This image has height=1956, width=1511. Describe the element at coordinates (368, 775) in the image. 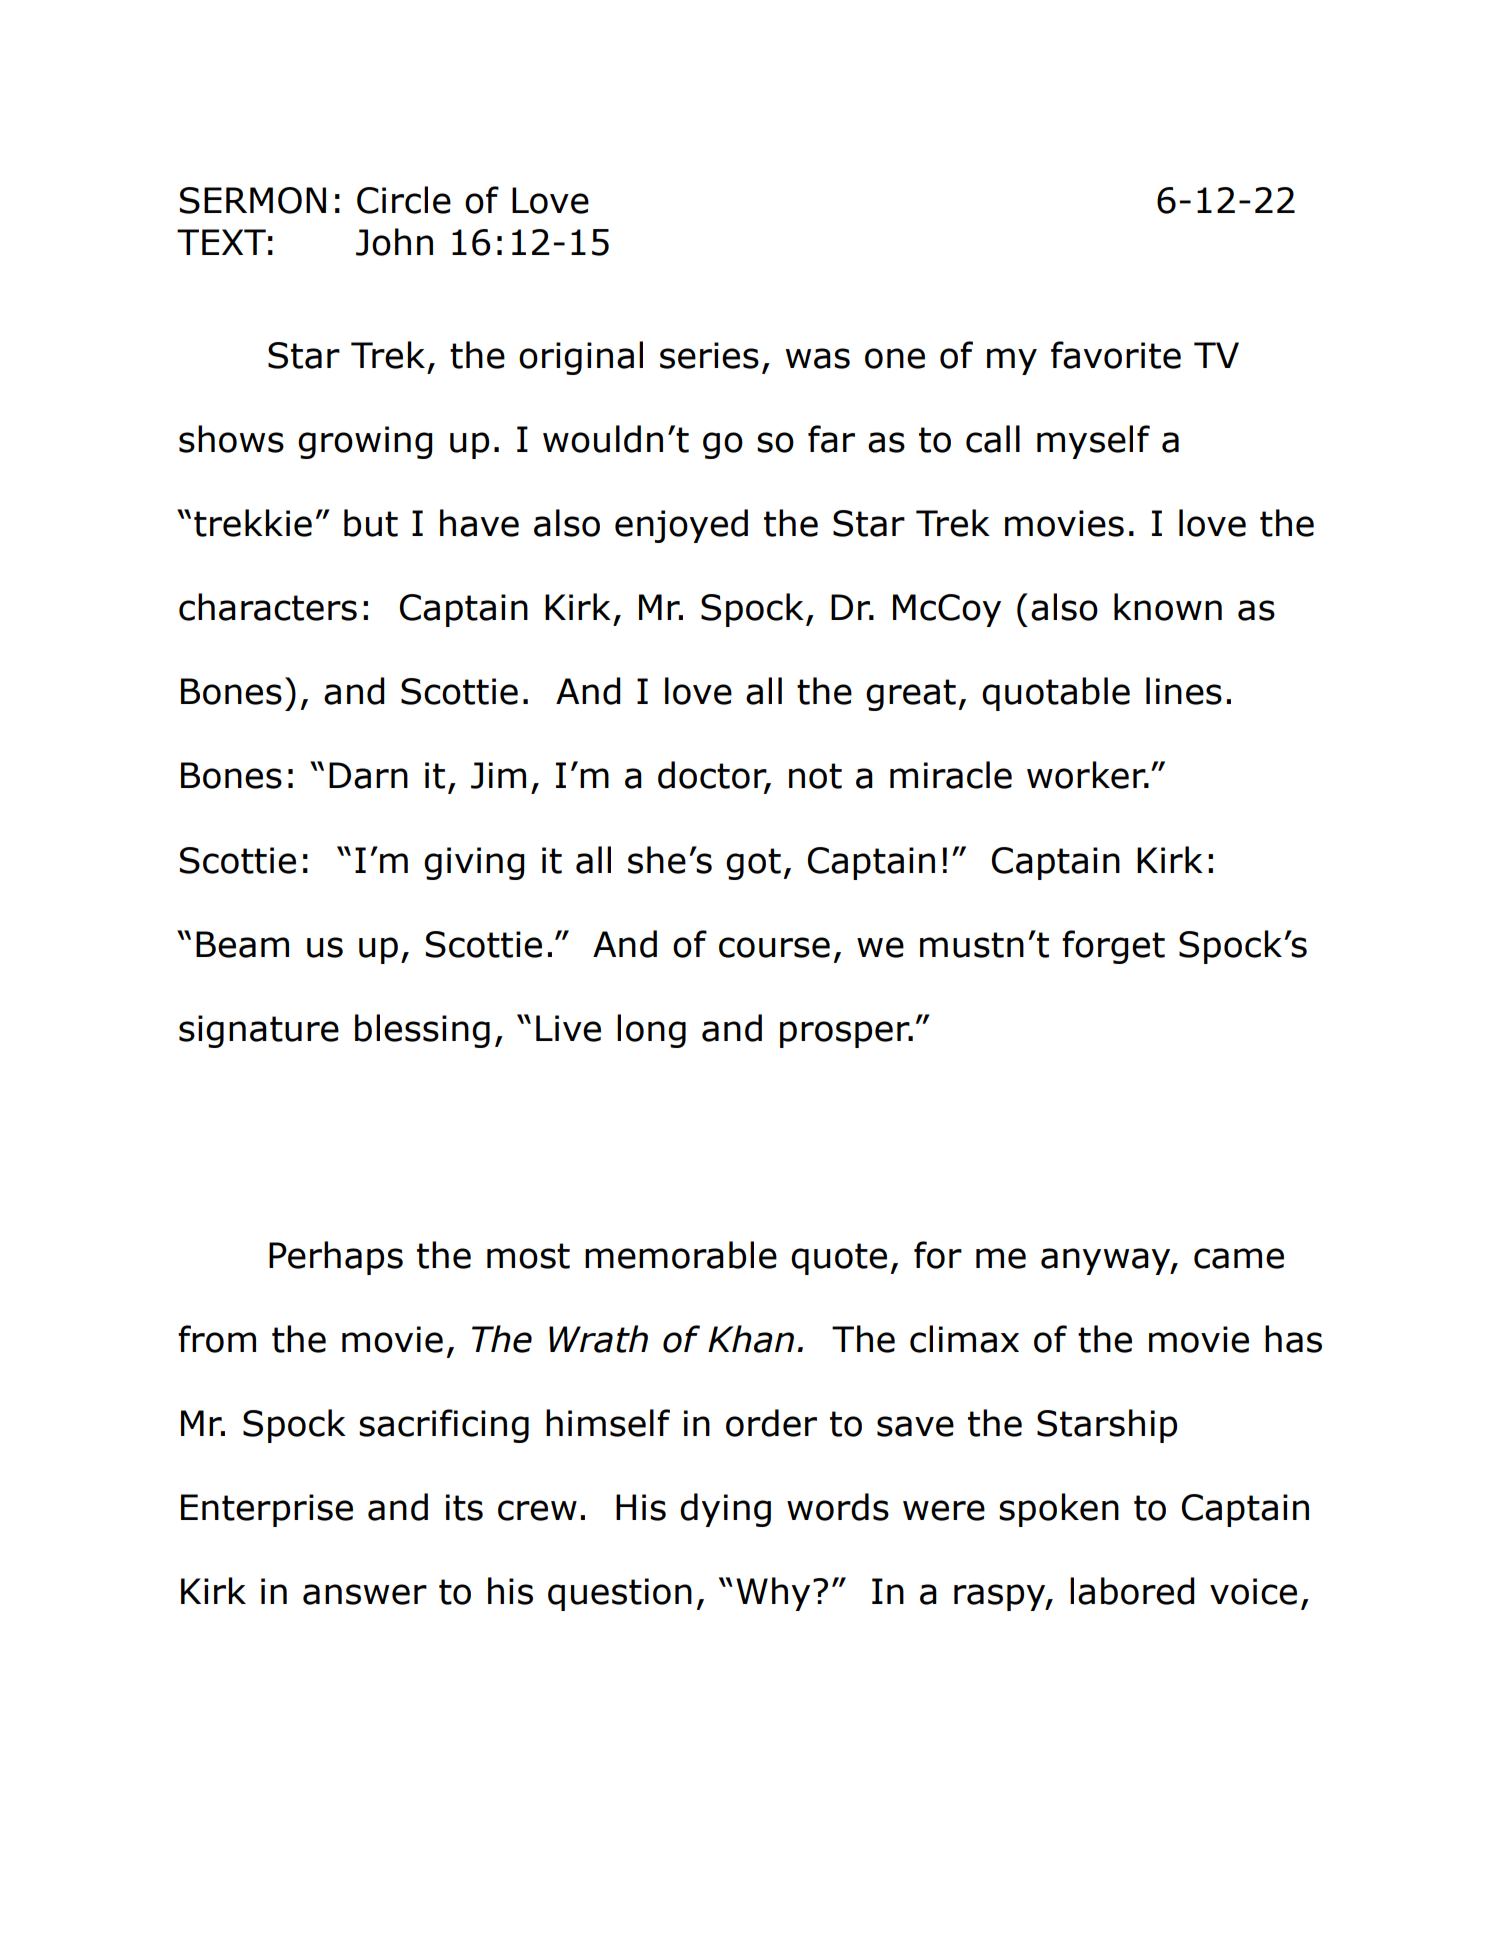

I see `Darn` at that location.
